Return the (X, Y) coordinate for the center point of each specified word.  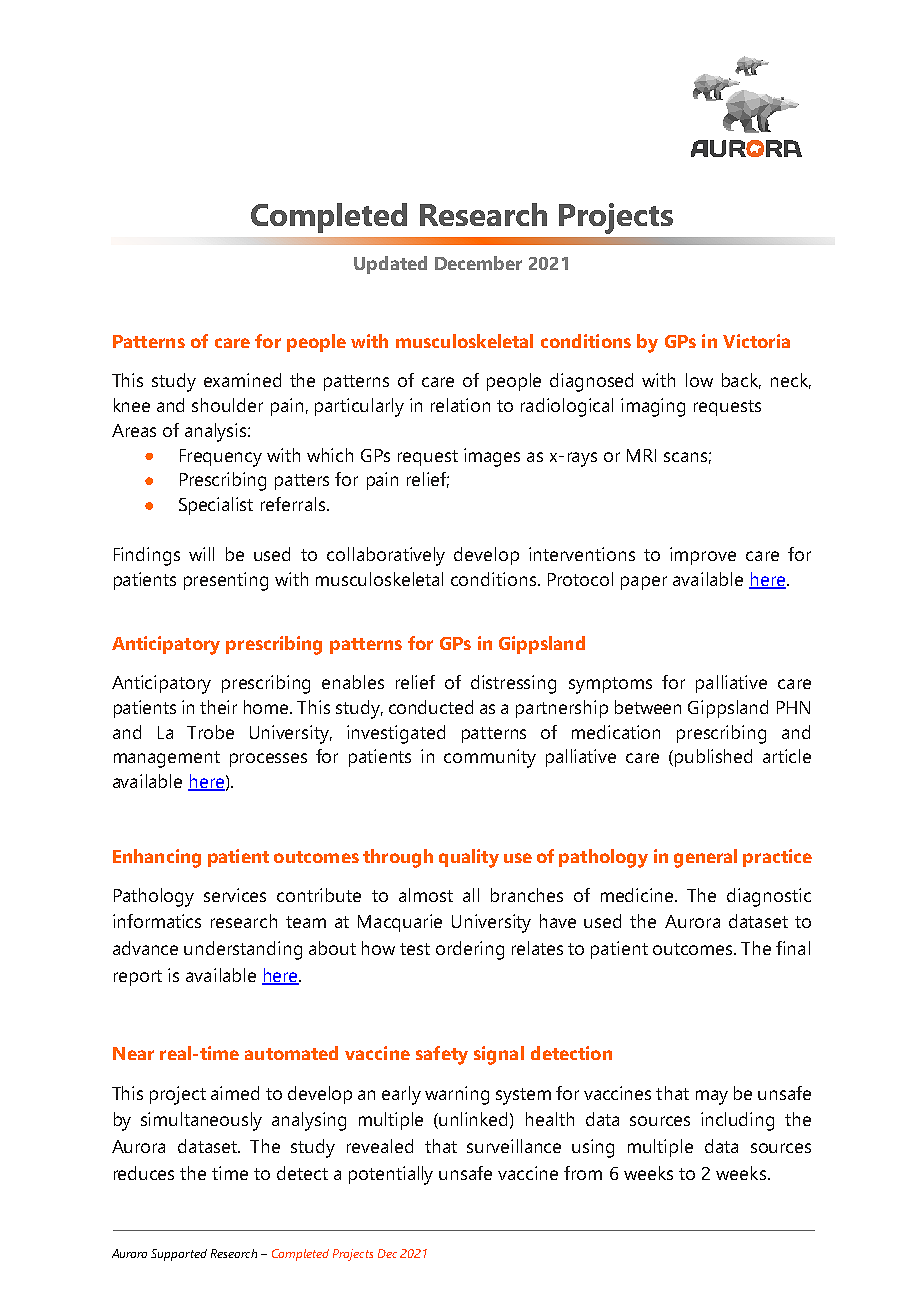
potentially (391, 1175)
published (713, 758)
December (478, 263)
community (490, 758)
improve (703, 556)
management (167, 759)
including (737, 1121)
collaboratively (386, 556)
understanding (243, 950)
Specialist (216, 506)
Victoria (756, 341)
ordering (470, 950)
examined (242, 380)
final (793, 948)
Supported (179, 1255)
